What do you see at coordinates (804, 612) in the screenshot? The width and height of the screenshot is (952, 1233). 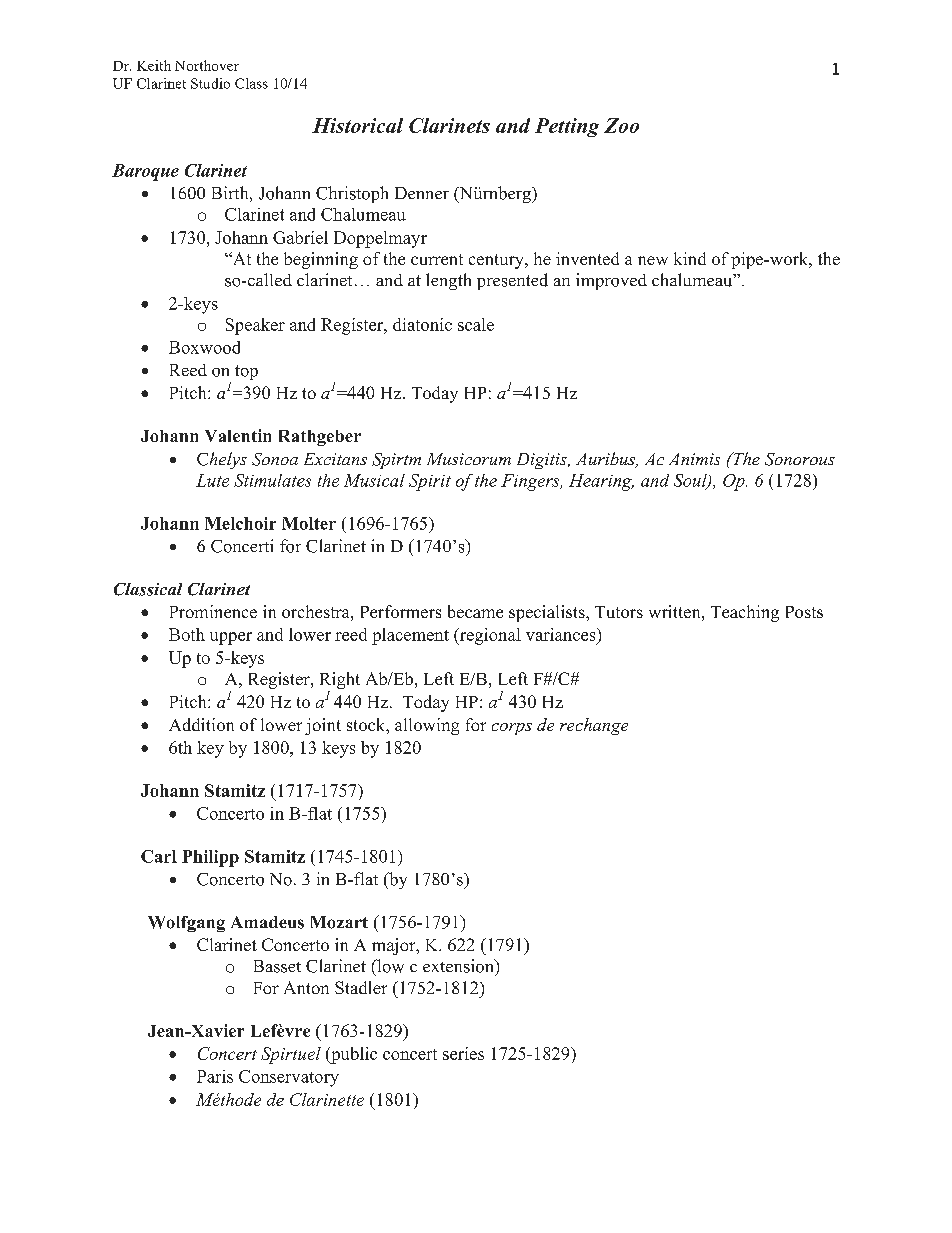 I see `Posts` at bounding box center [804, 612].
